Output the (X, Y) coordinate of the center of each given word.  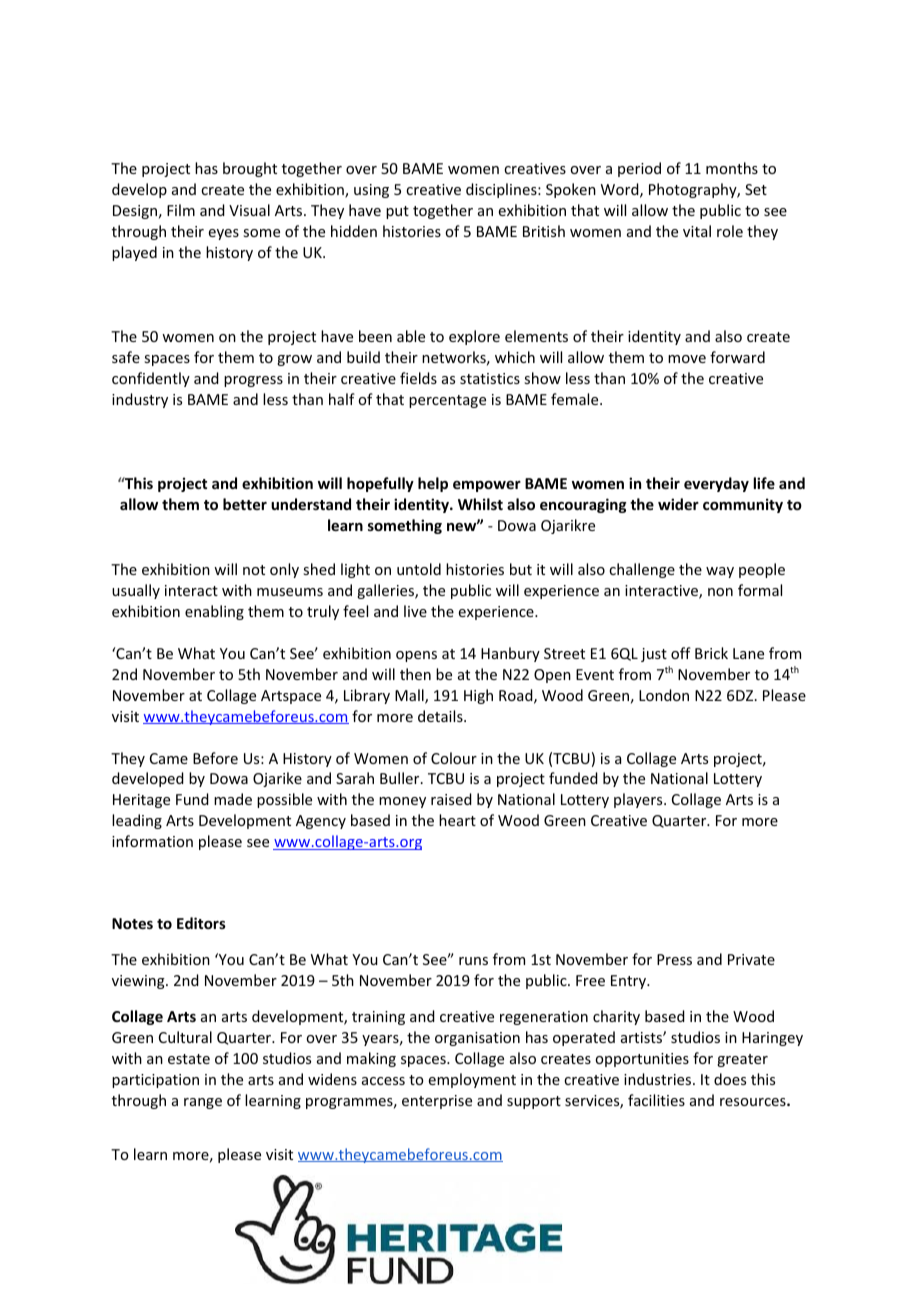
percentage (447, 401)
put (397, 212)
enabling (214, 612)
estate (189, 1059)
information (152, 841)
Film (181, 210)
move (687, 359)
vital (697, 231)
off (681, 653)
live (415, 611)
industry (140, 400)
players (639, 800)
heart (457, 820)
